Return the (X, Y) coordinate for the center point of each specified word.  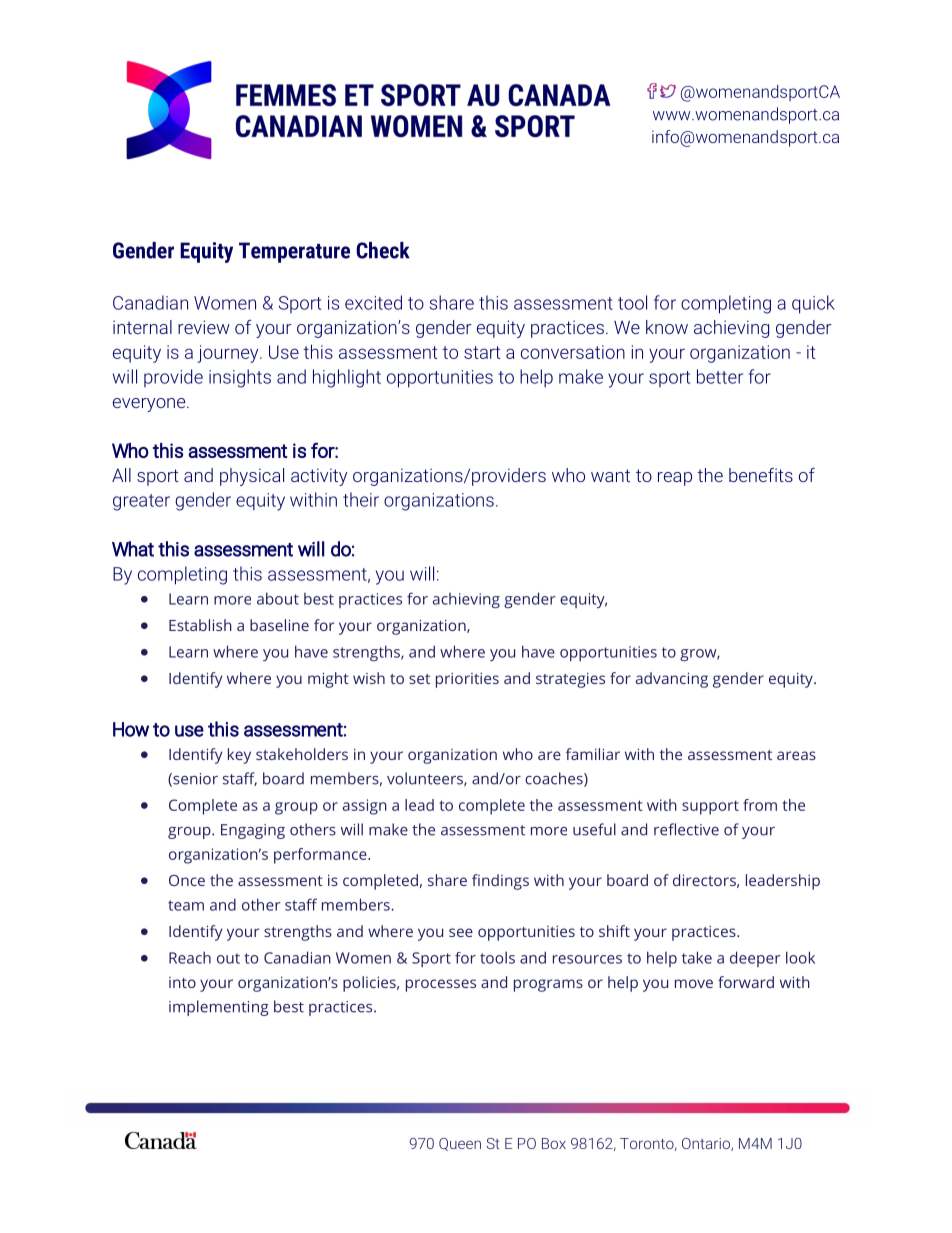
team (186, 905)
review (204, 327)
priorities (467, 680)
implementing (219, 1008)
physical (252, 477)
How (131, 729)
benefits (761, 475)
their (361, 499)
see (461, 932)
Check (383, 250)
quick (813, 304)
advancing (672, 680)
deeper (755, 959)
